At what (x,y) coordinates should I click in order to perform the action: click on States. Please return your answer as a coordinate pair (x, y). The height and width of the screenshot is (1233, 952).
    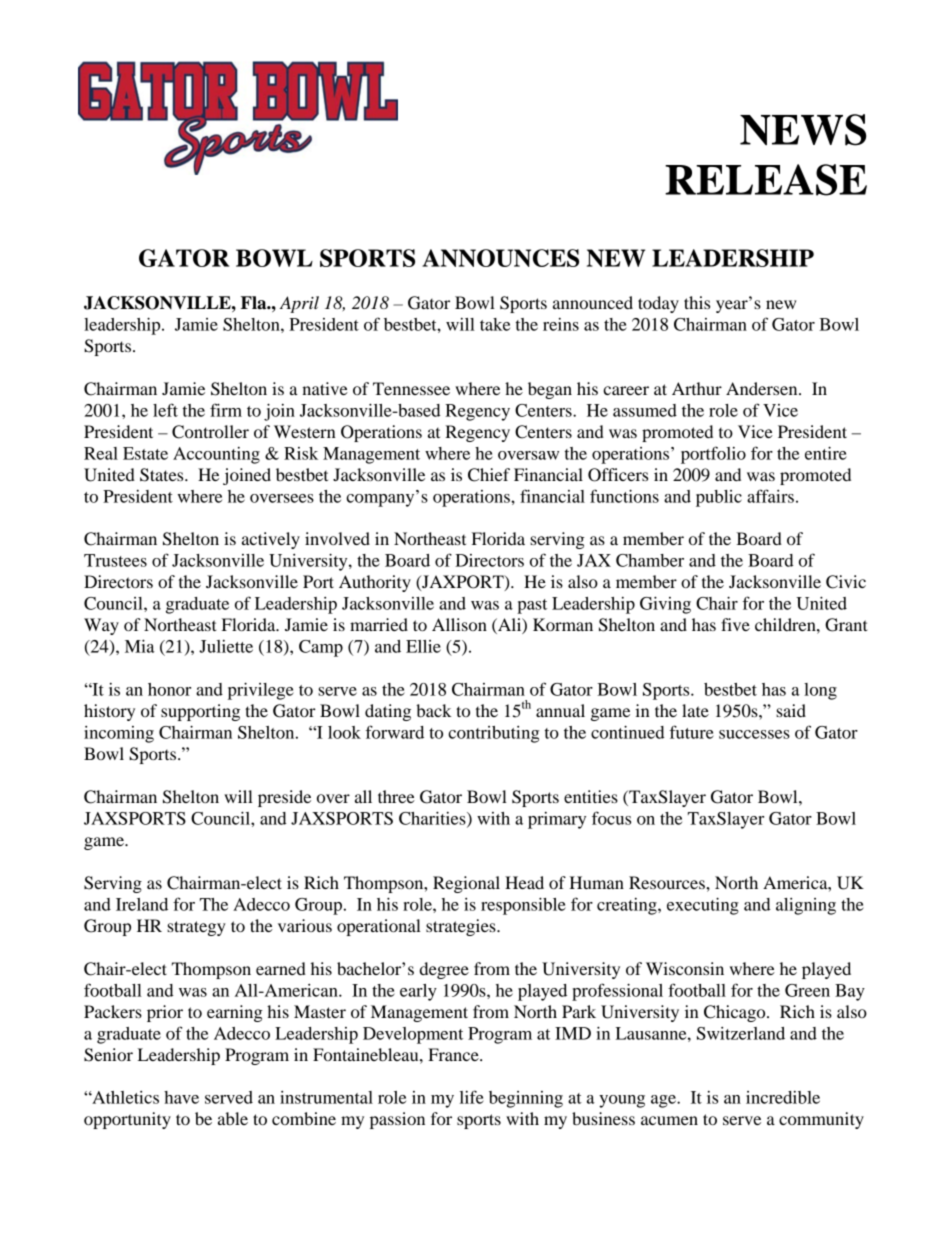
    Looking at the image, I should click on (163, 475).
